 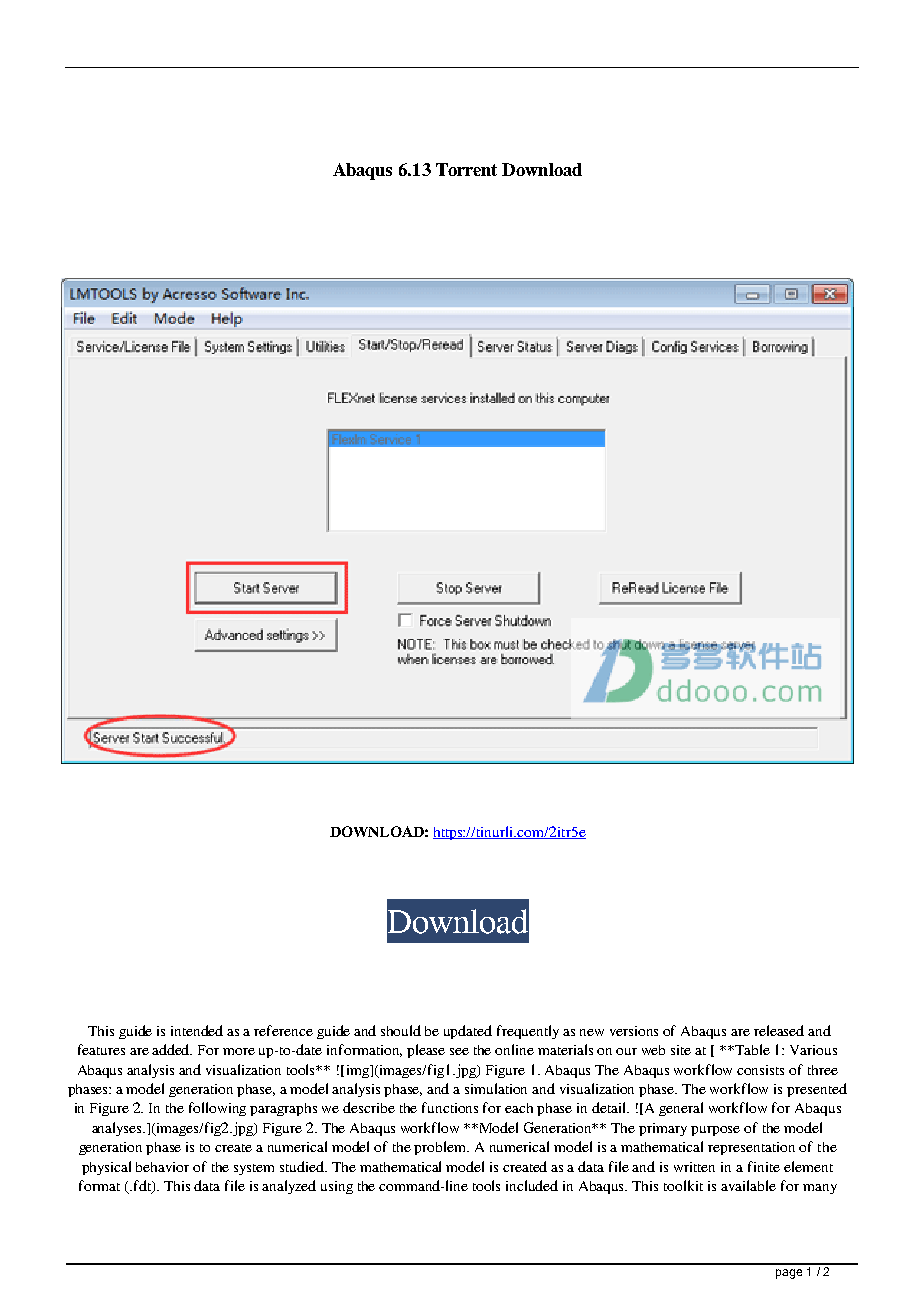 What do you see at coordinates (197, 1030) in the screenshot?
I see `intended` at bounding box center [197, 1030].
